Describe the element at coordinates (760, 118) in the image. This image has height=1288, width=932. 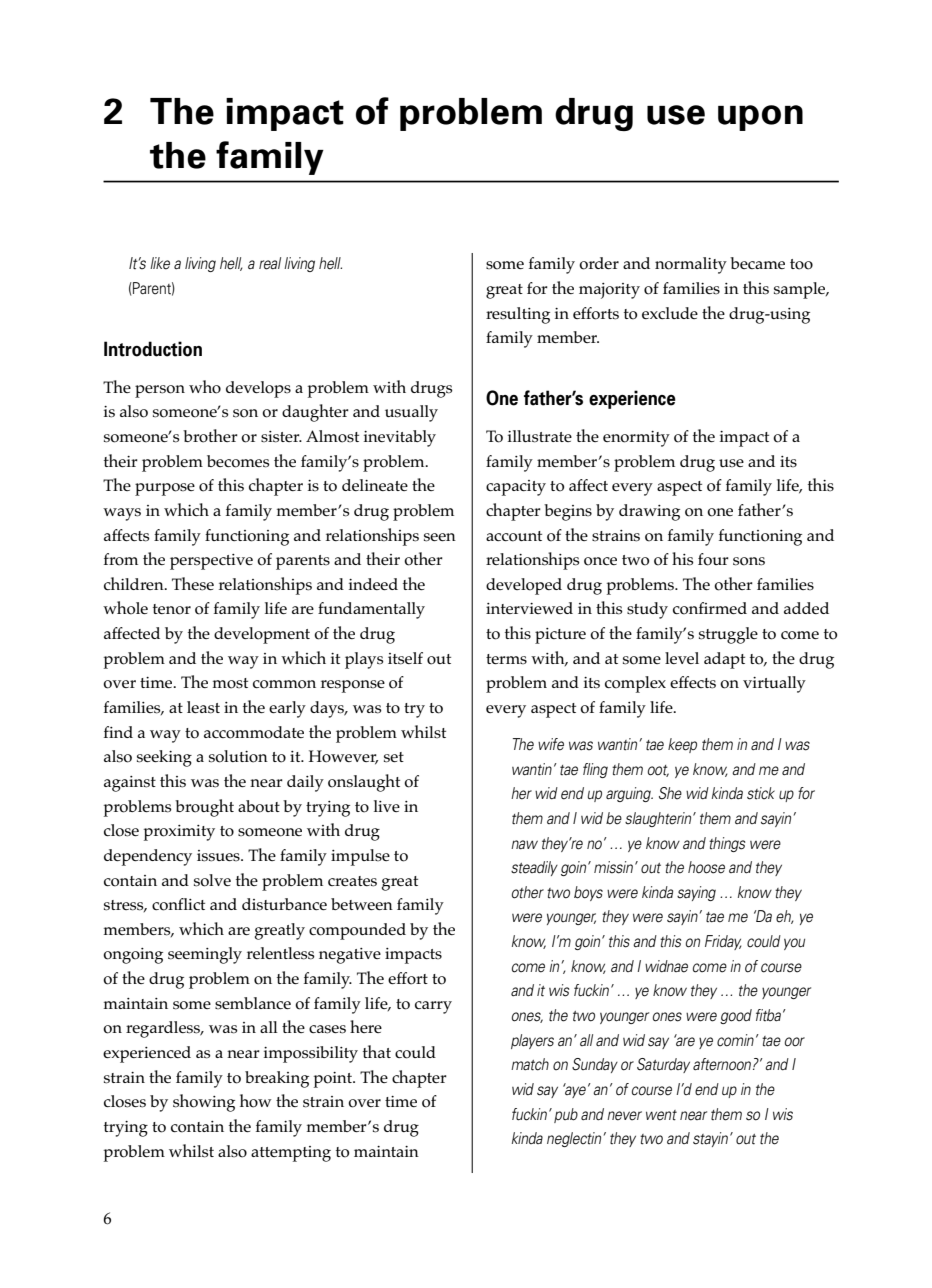
I see `upon` at that location.
